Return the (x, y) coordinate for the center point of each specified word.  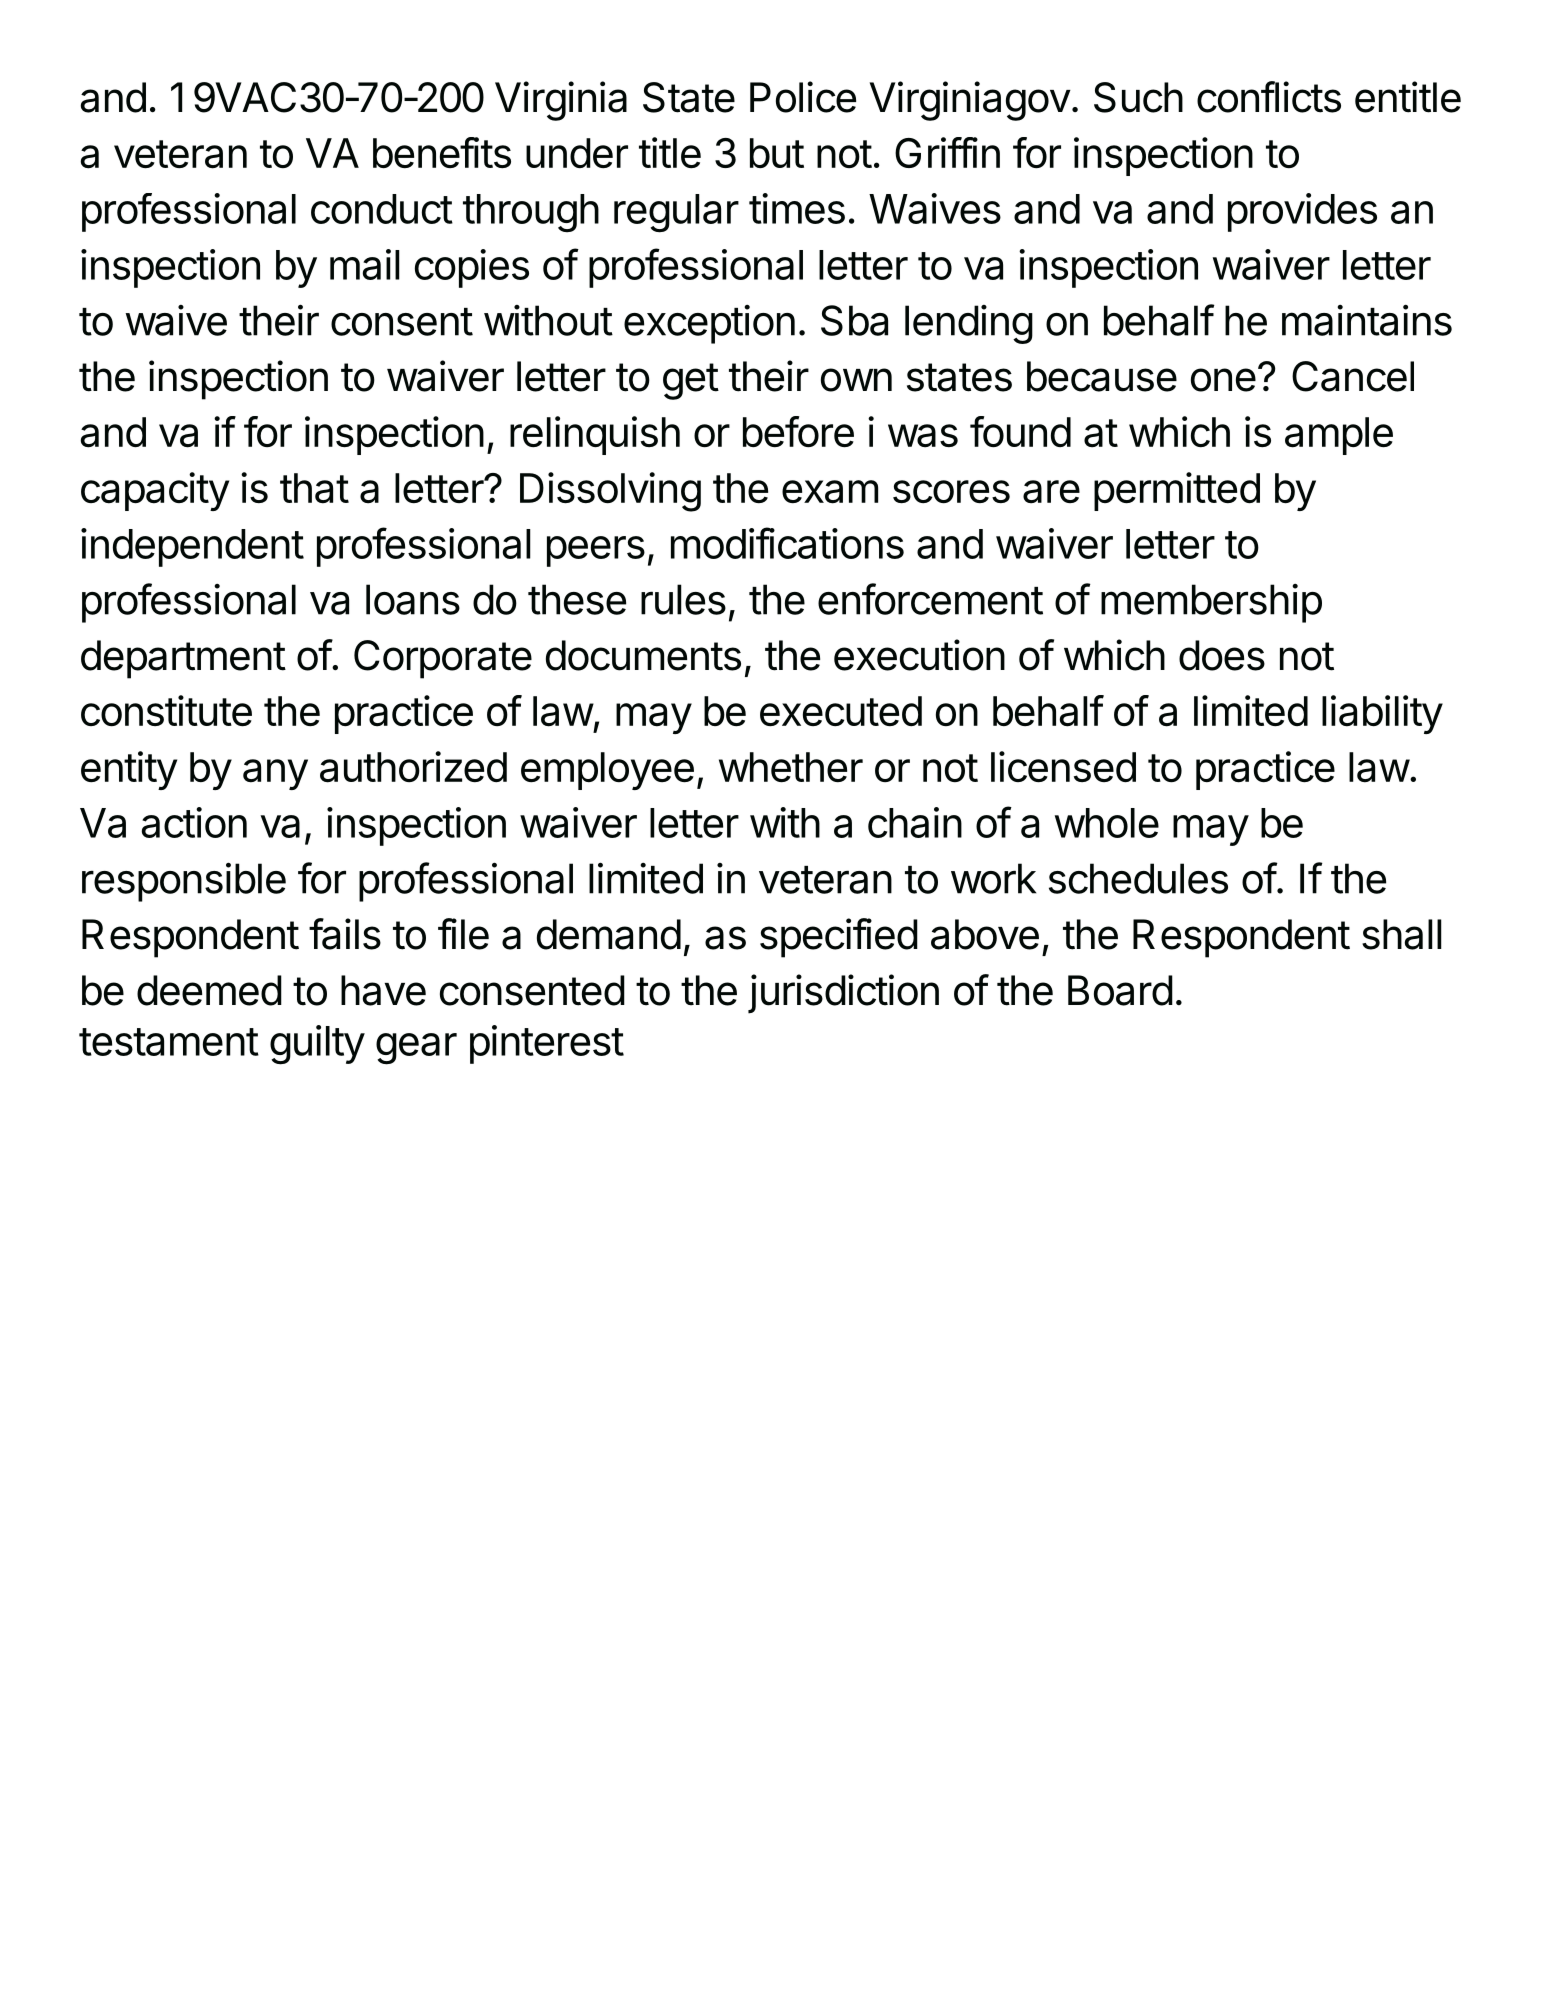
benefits (442, 152)
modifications (787, 543)
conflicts (1269, 97)
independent (192, 547)
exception (709, 324)
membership (1211, 603)
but (777, 153)
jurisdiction (843, 994)
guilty (317, 1045)
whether (791, 767)
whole (1107, 823)
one (1223, 380)
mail (365, 264)
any (275, 774)
